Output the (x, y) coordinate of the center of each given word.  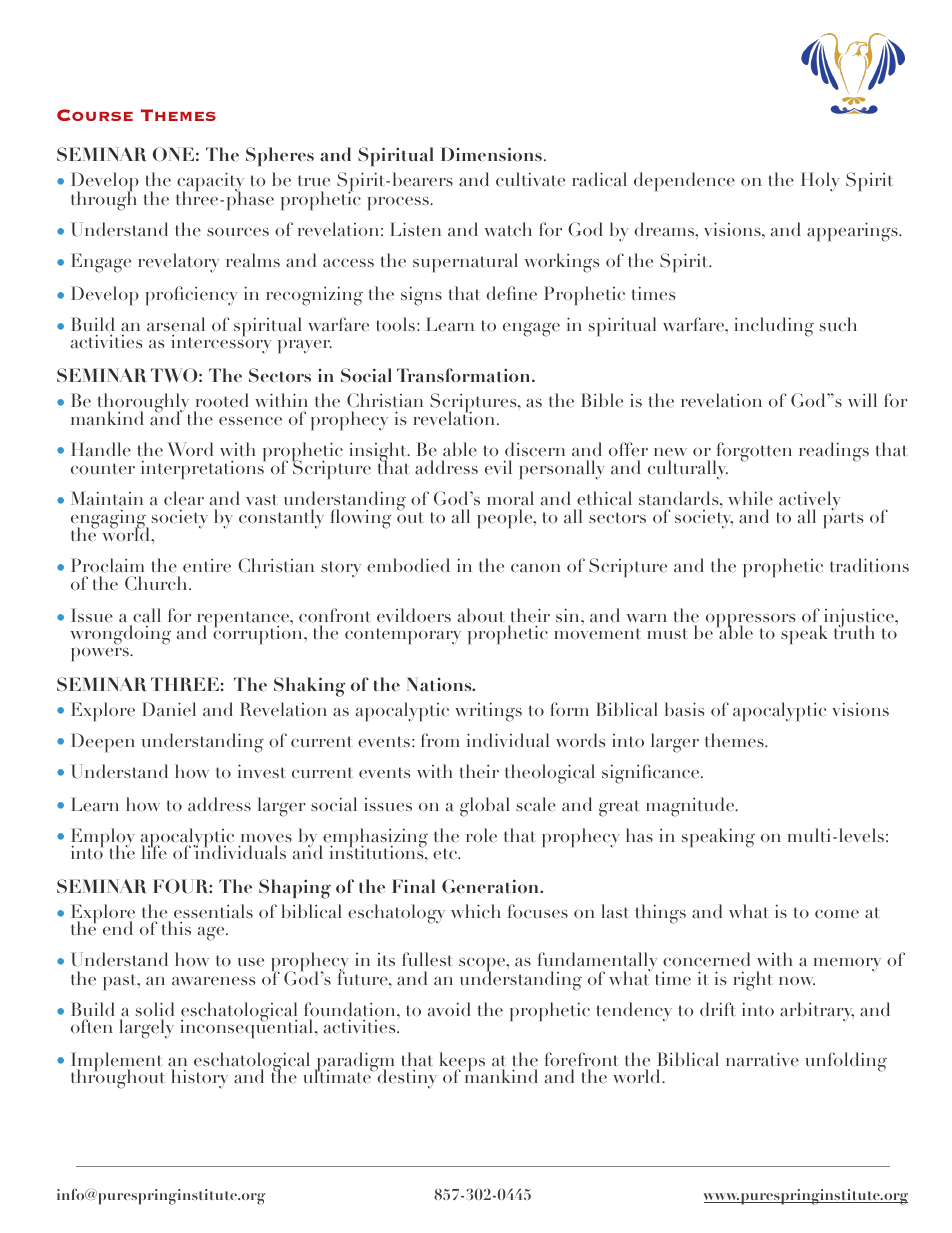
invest (262, 771)
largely (146, 1029)
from (440, 740)
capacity (210, 183)
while (750, 498)
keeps (462, 1063)
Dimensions (491, 154)
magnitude (691, 807)
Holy (820, 182)
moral (510, 498)
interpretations (203, 469)
